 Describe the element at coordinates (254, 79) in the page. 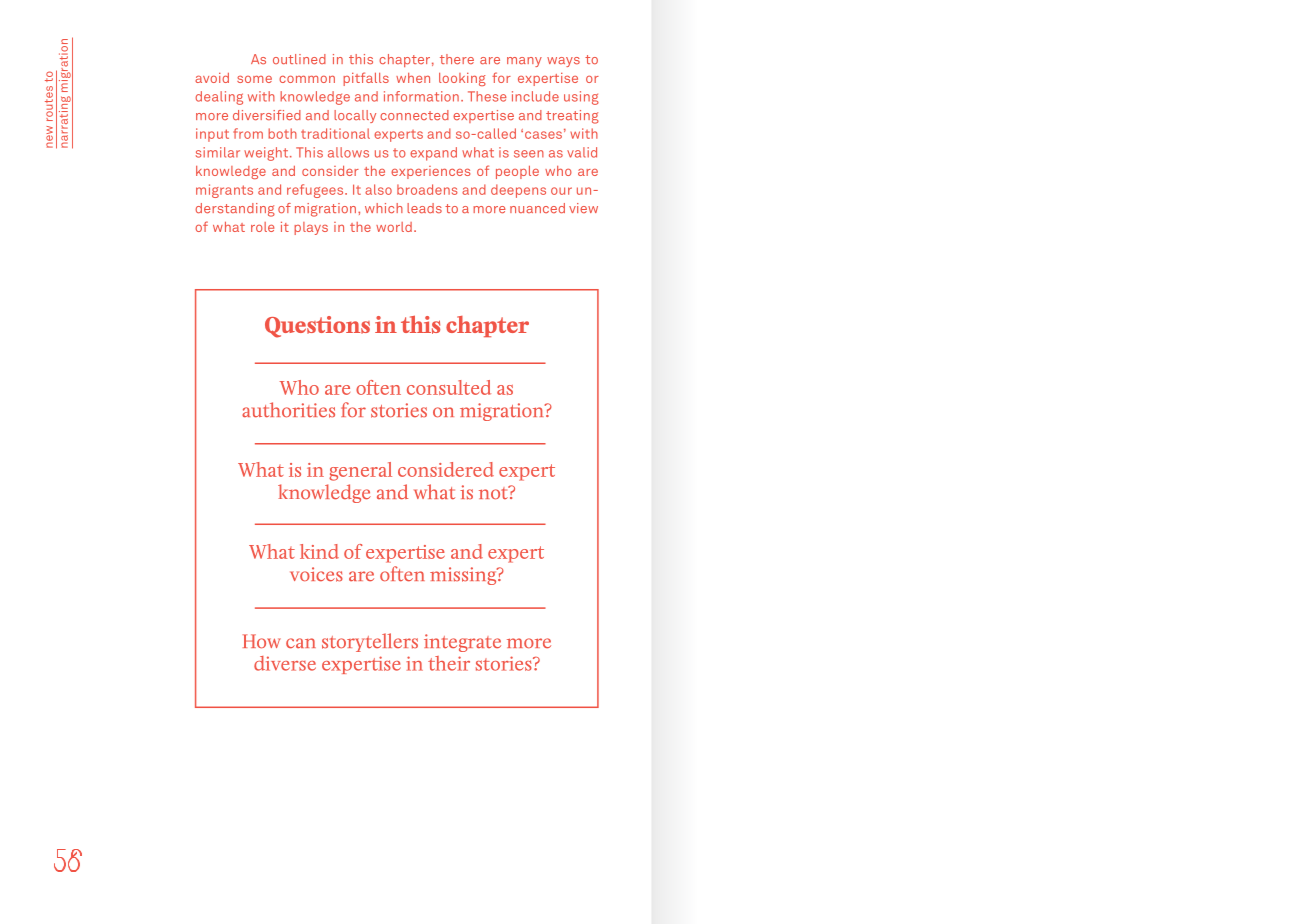

I see `some` at that location.
